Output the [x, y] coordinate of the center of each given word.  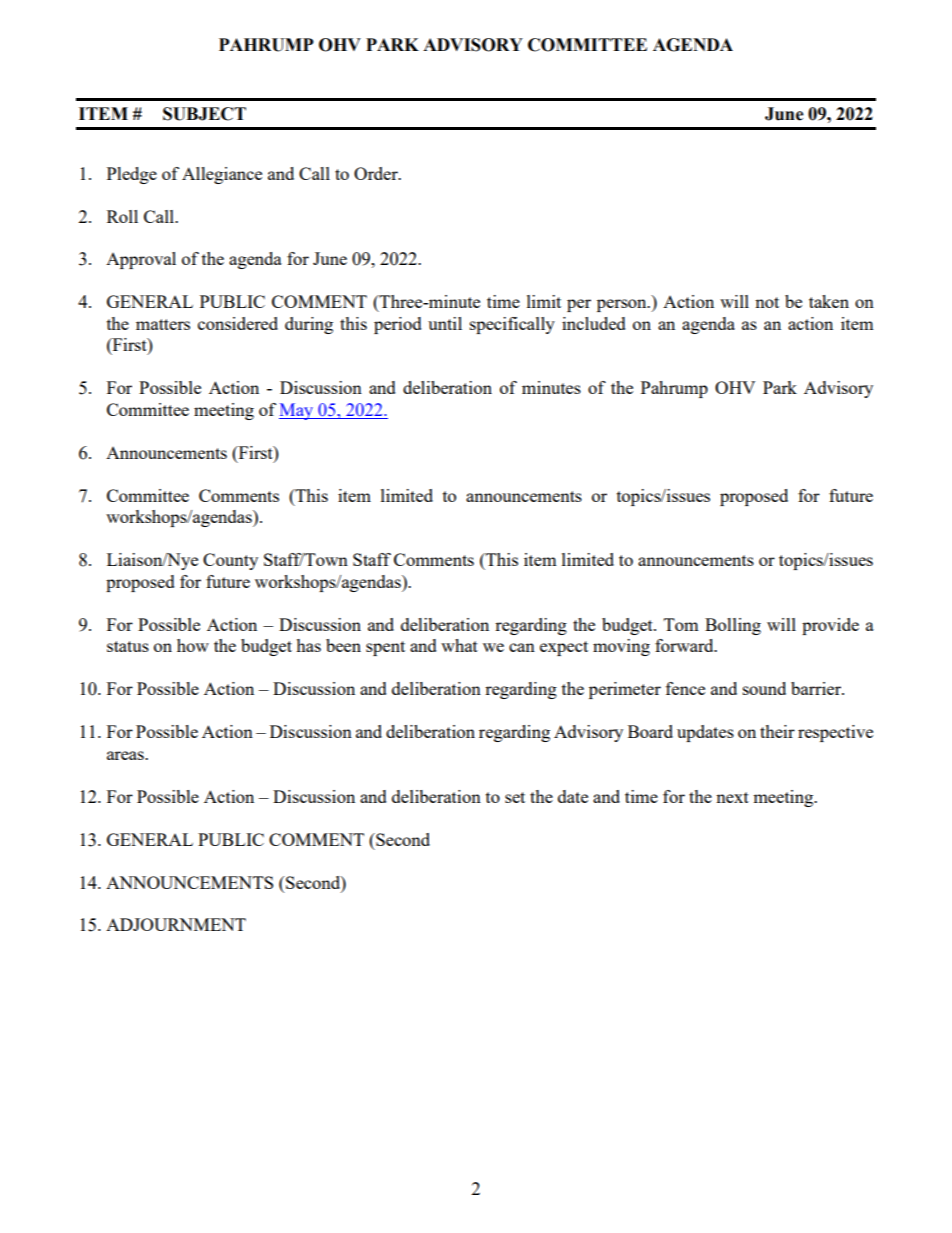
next [732, 797]
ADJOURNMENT [176, 924]
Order [377, 173]
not [767, 302]
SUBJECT [204, 114]
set [515, 797]
